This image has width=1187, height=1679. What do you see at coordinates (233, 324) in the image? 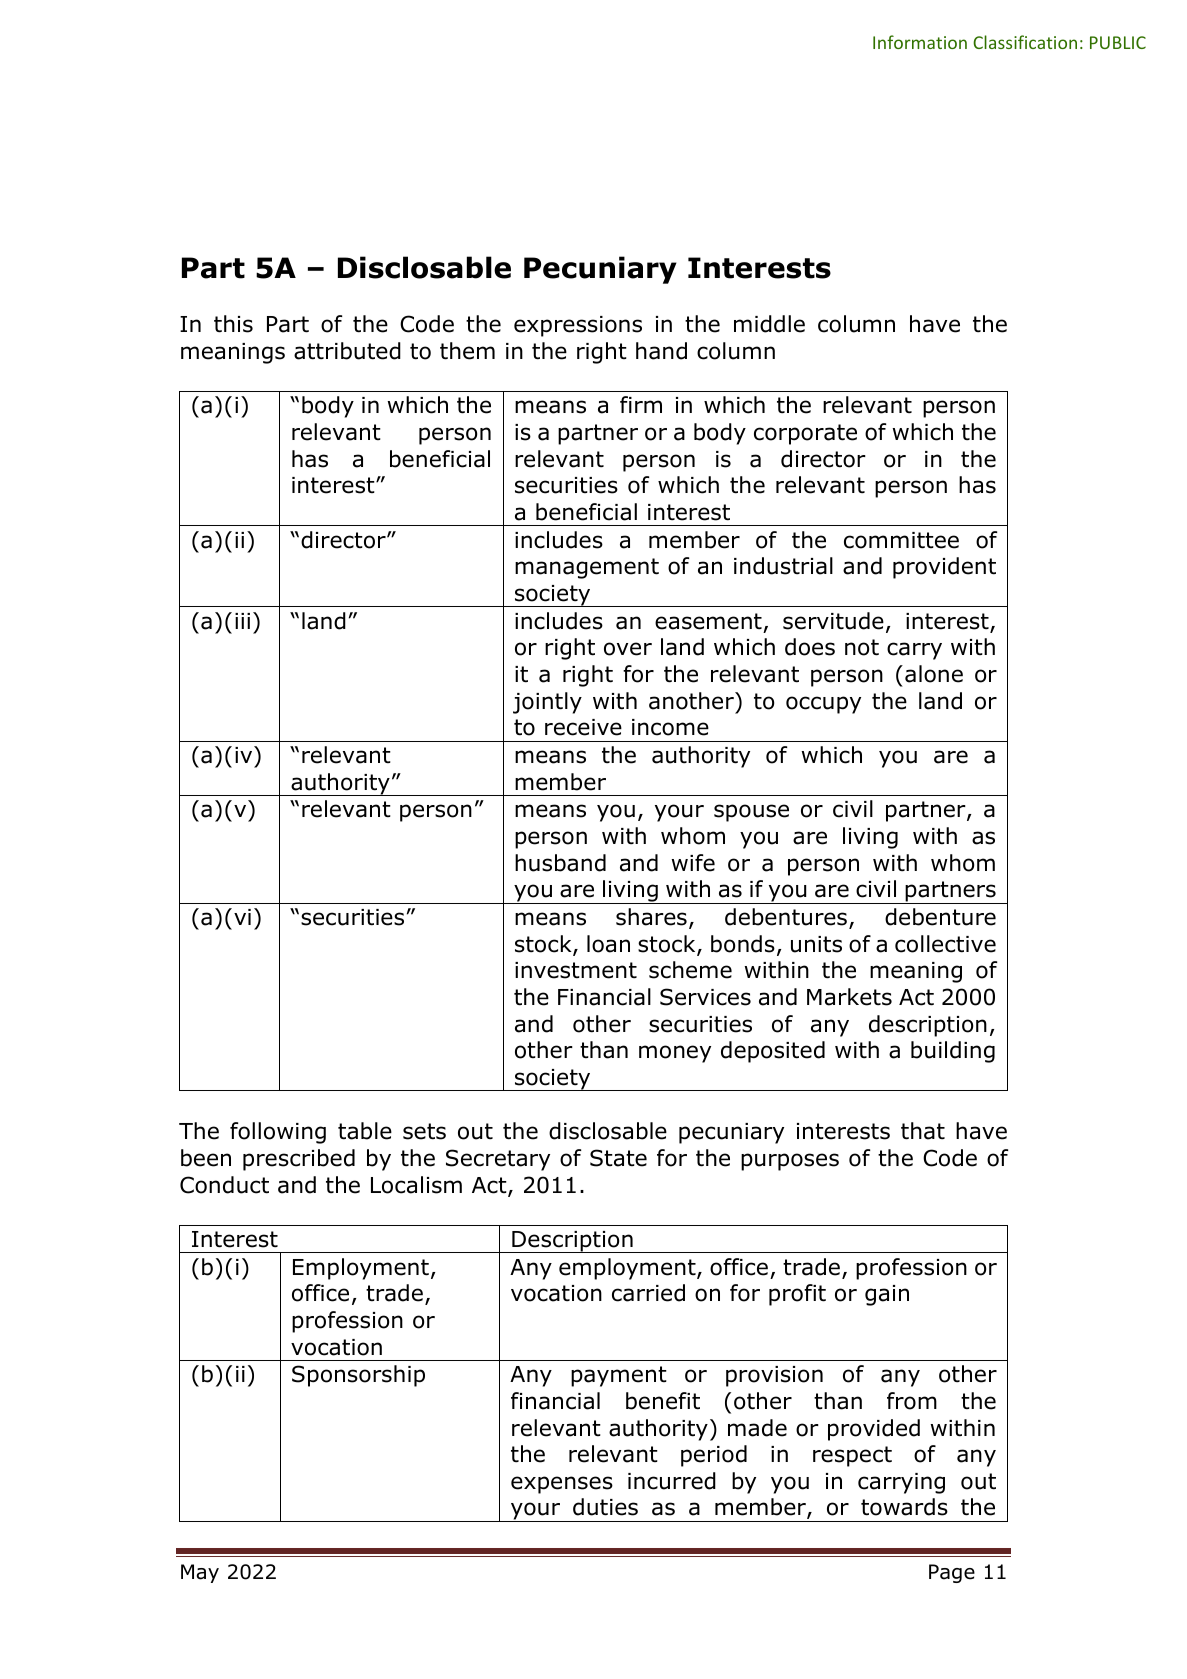
I see `this` at bounding box center [233, 324].
